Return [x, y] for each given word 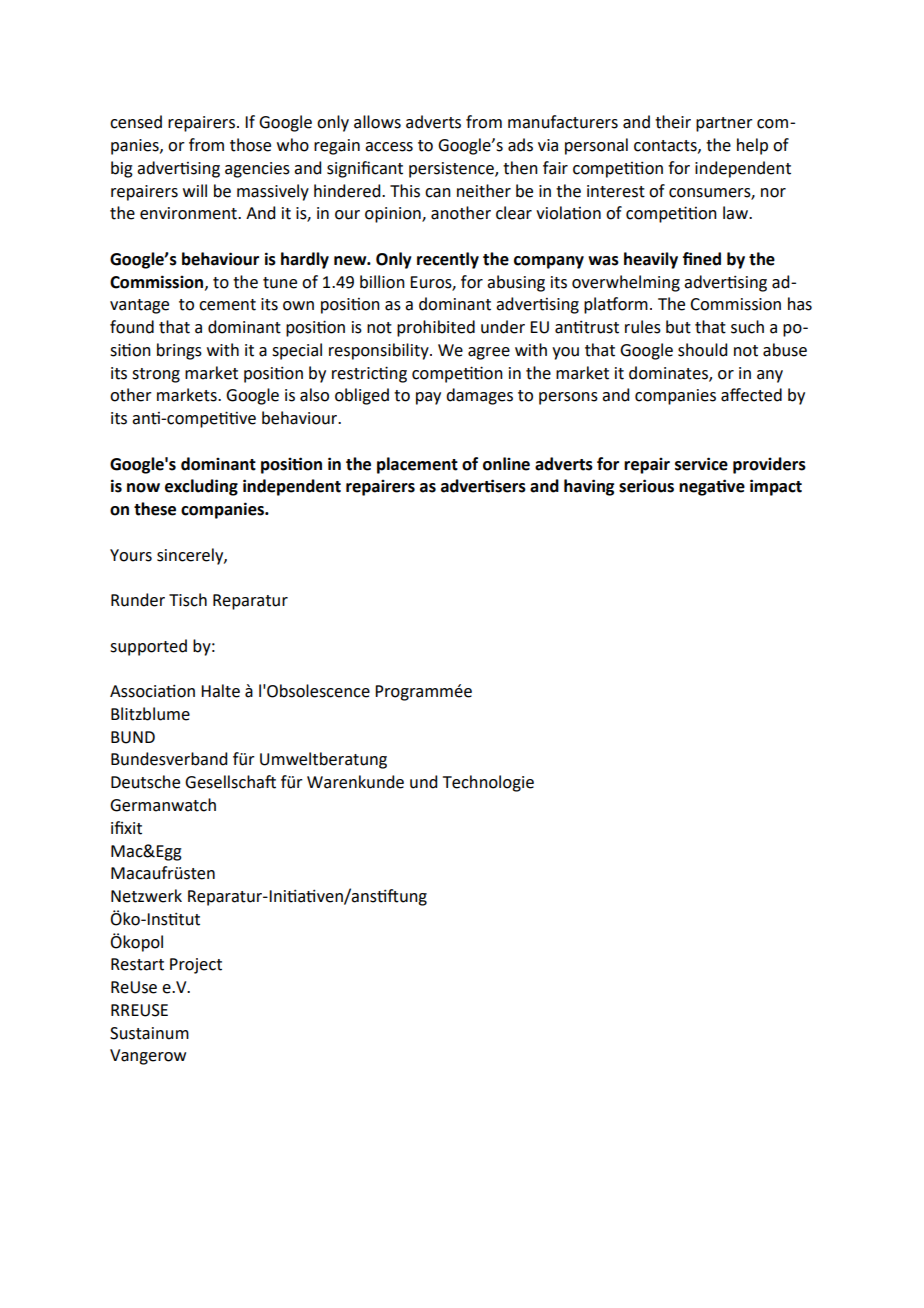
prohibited [436, 328]
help [752, 146]
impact [776, 487]
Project [196, 966]
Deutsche [145, 782]
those [250, 145]
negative [712, 487]
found [132, 327]
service [701, 464]
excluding [201, 487]
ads [520, 145]
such [747, 327]
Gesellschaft [230, 782]
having [589, 487]
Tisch [188, 600]
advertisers [483, 486]
